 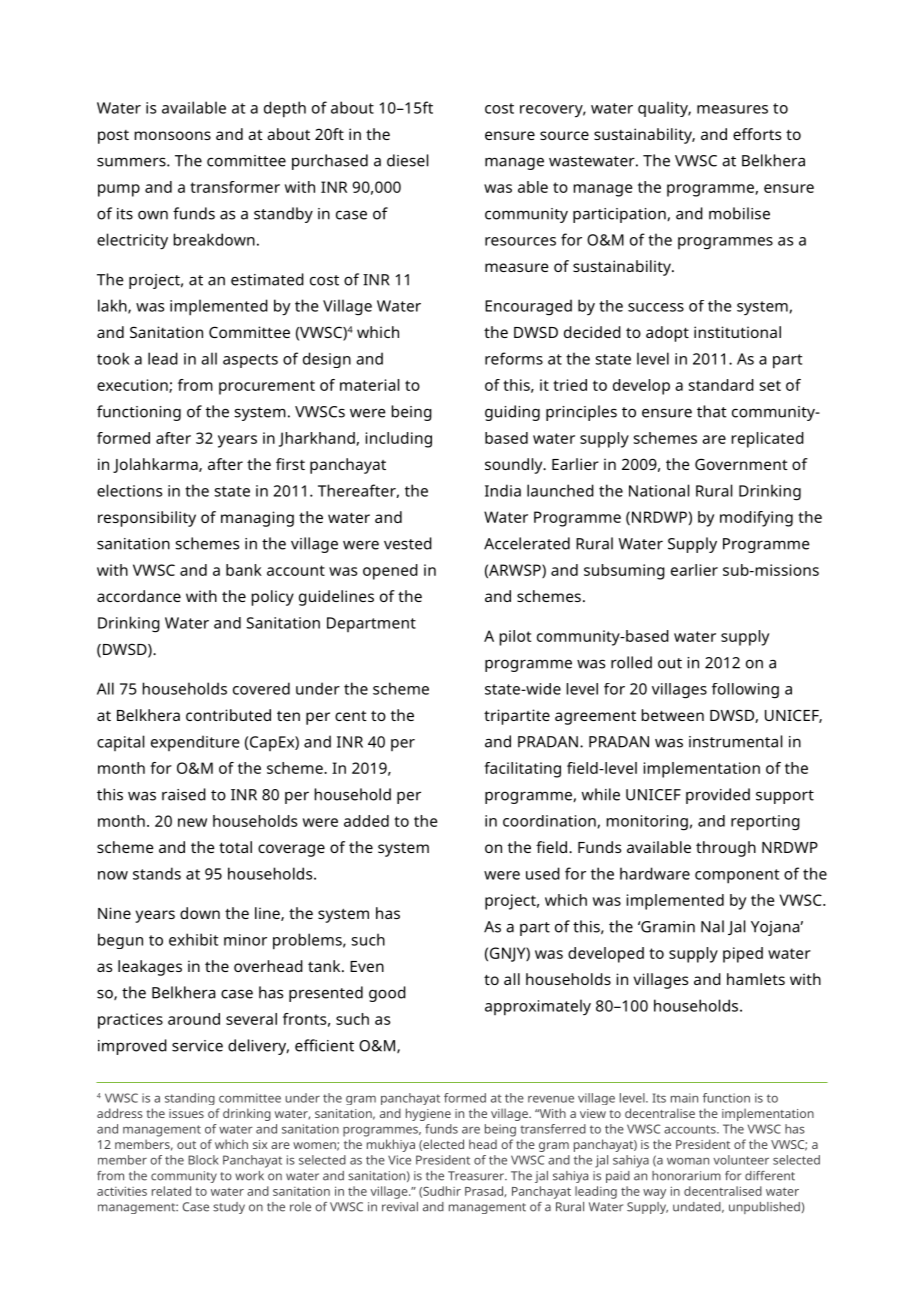 I want to click on diesel, so click(x=407, y=160).
